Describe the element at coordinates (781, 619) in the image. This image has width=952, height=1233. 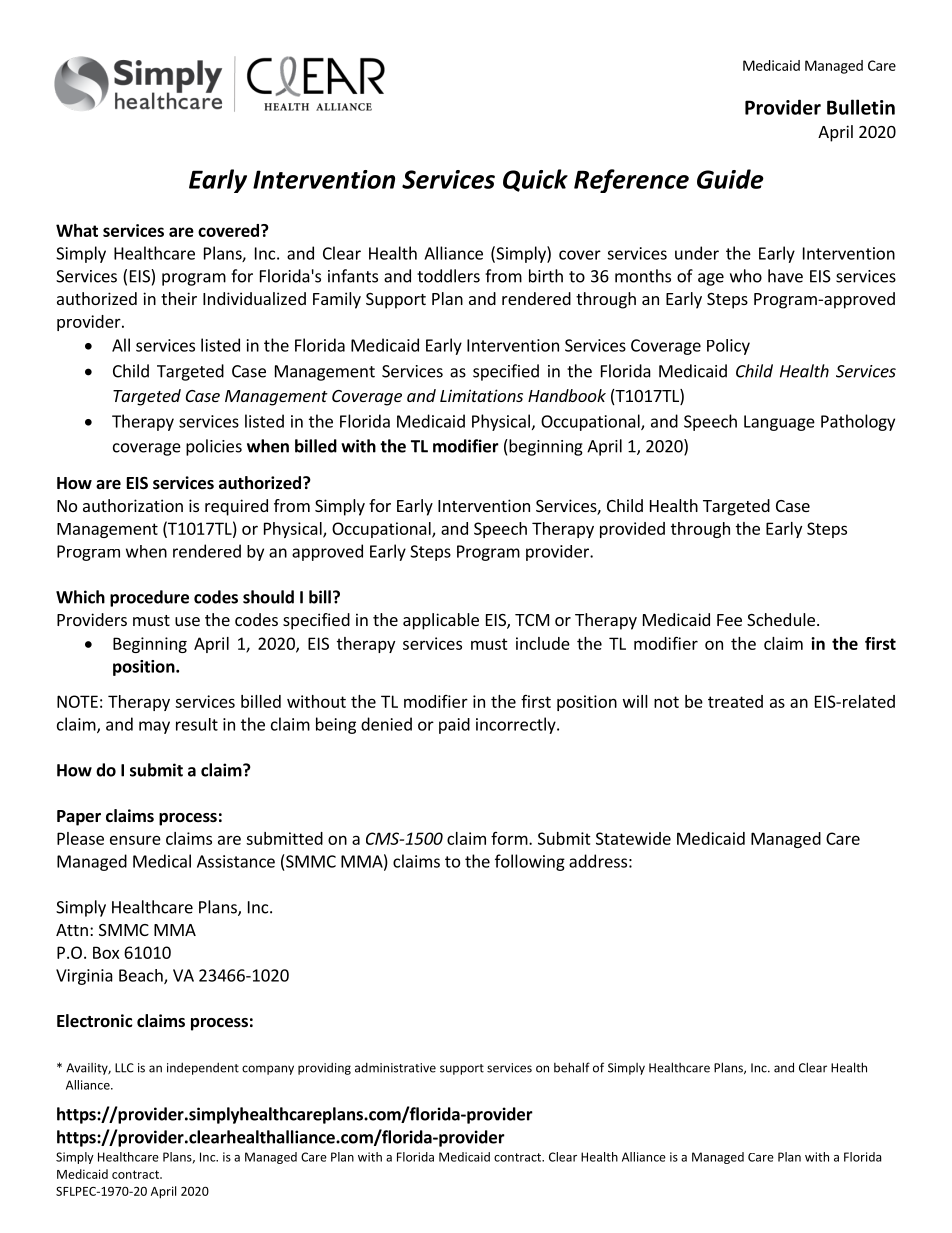
I see `Schedule` at that location.
